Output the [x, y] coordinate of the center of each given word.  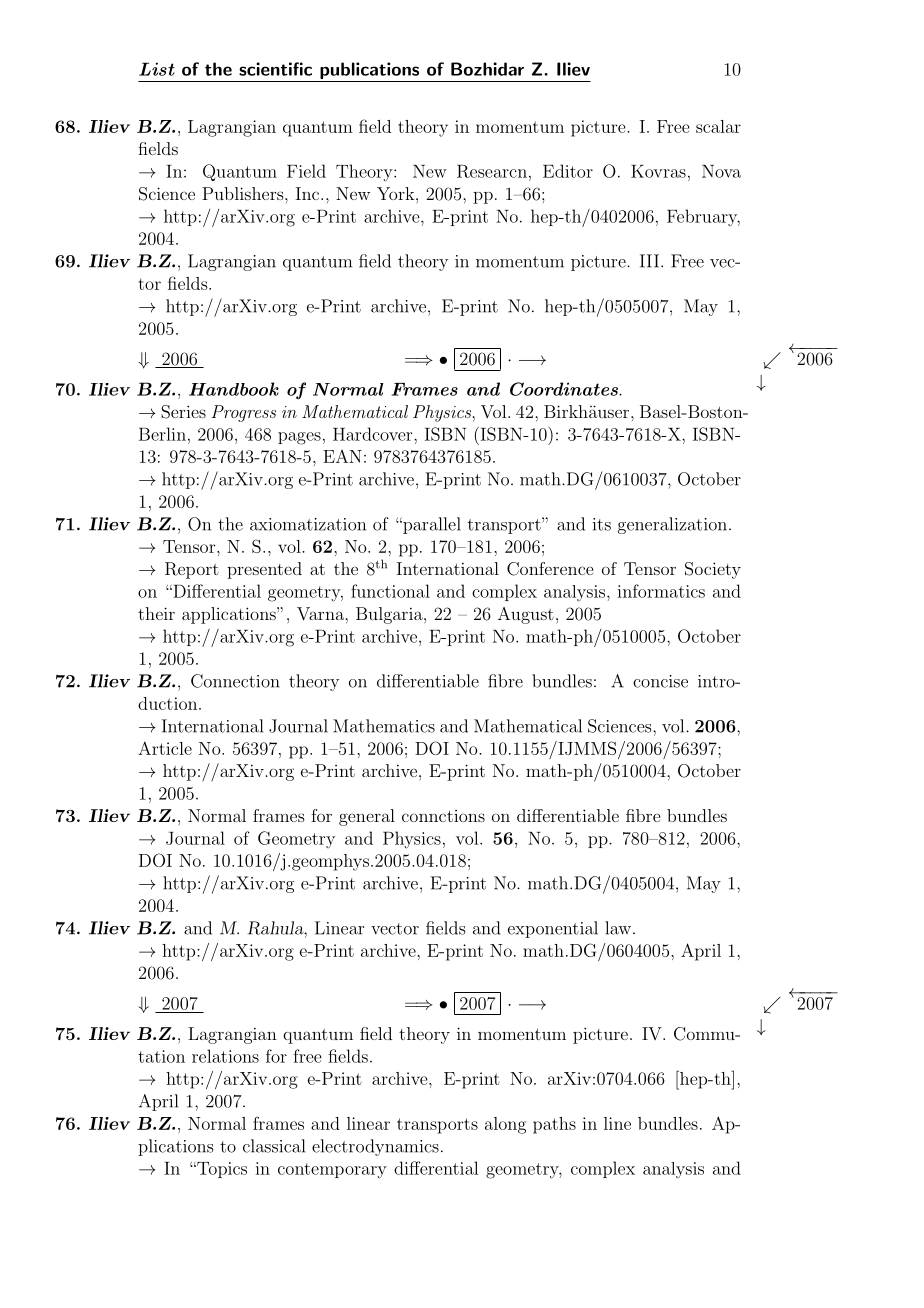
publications [369, 70]
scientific [275, 69]
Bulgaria [390, 615]
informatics [661, 591]
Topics [221, 1170]
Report [192, 570]
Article [165, 748]
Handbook [234, 389]
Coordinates [565, 389]
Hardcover [374, 434]
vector [395, 929]
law [618, 928]
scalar [718, 126]
